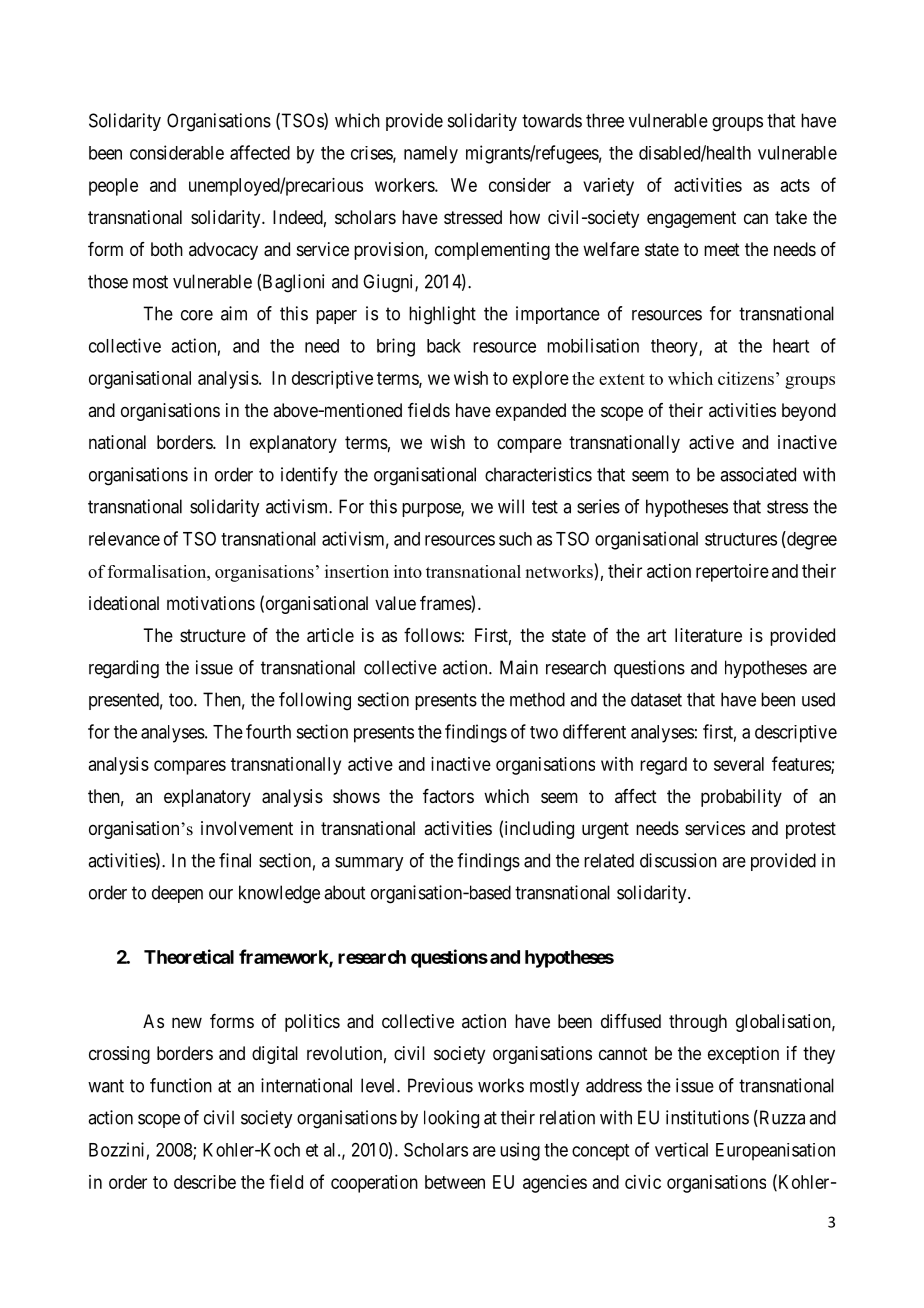  Describe the element at coordinates (795, 185) in the screenshot. I see `acts` at that location.
